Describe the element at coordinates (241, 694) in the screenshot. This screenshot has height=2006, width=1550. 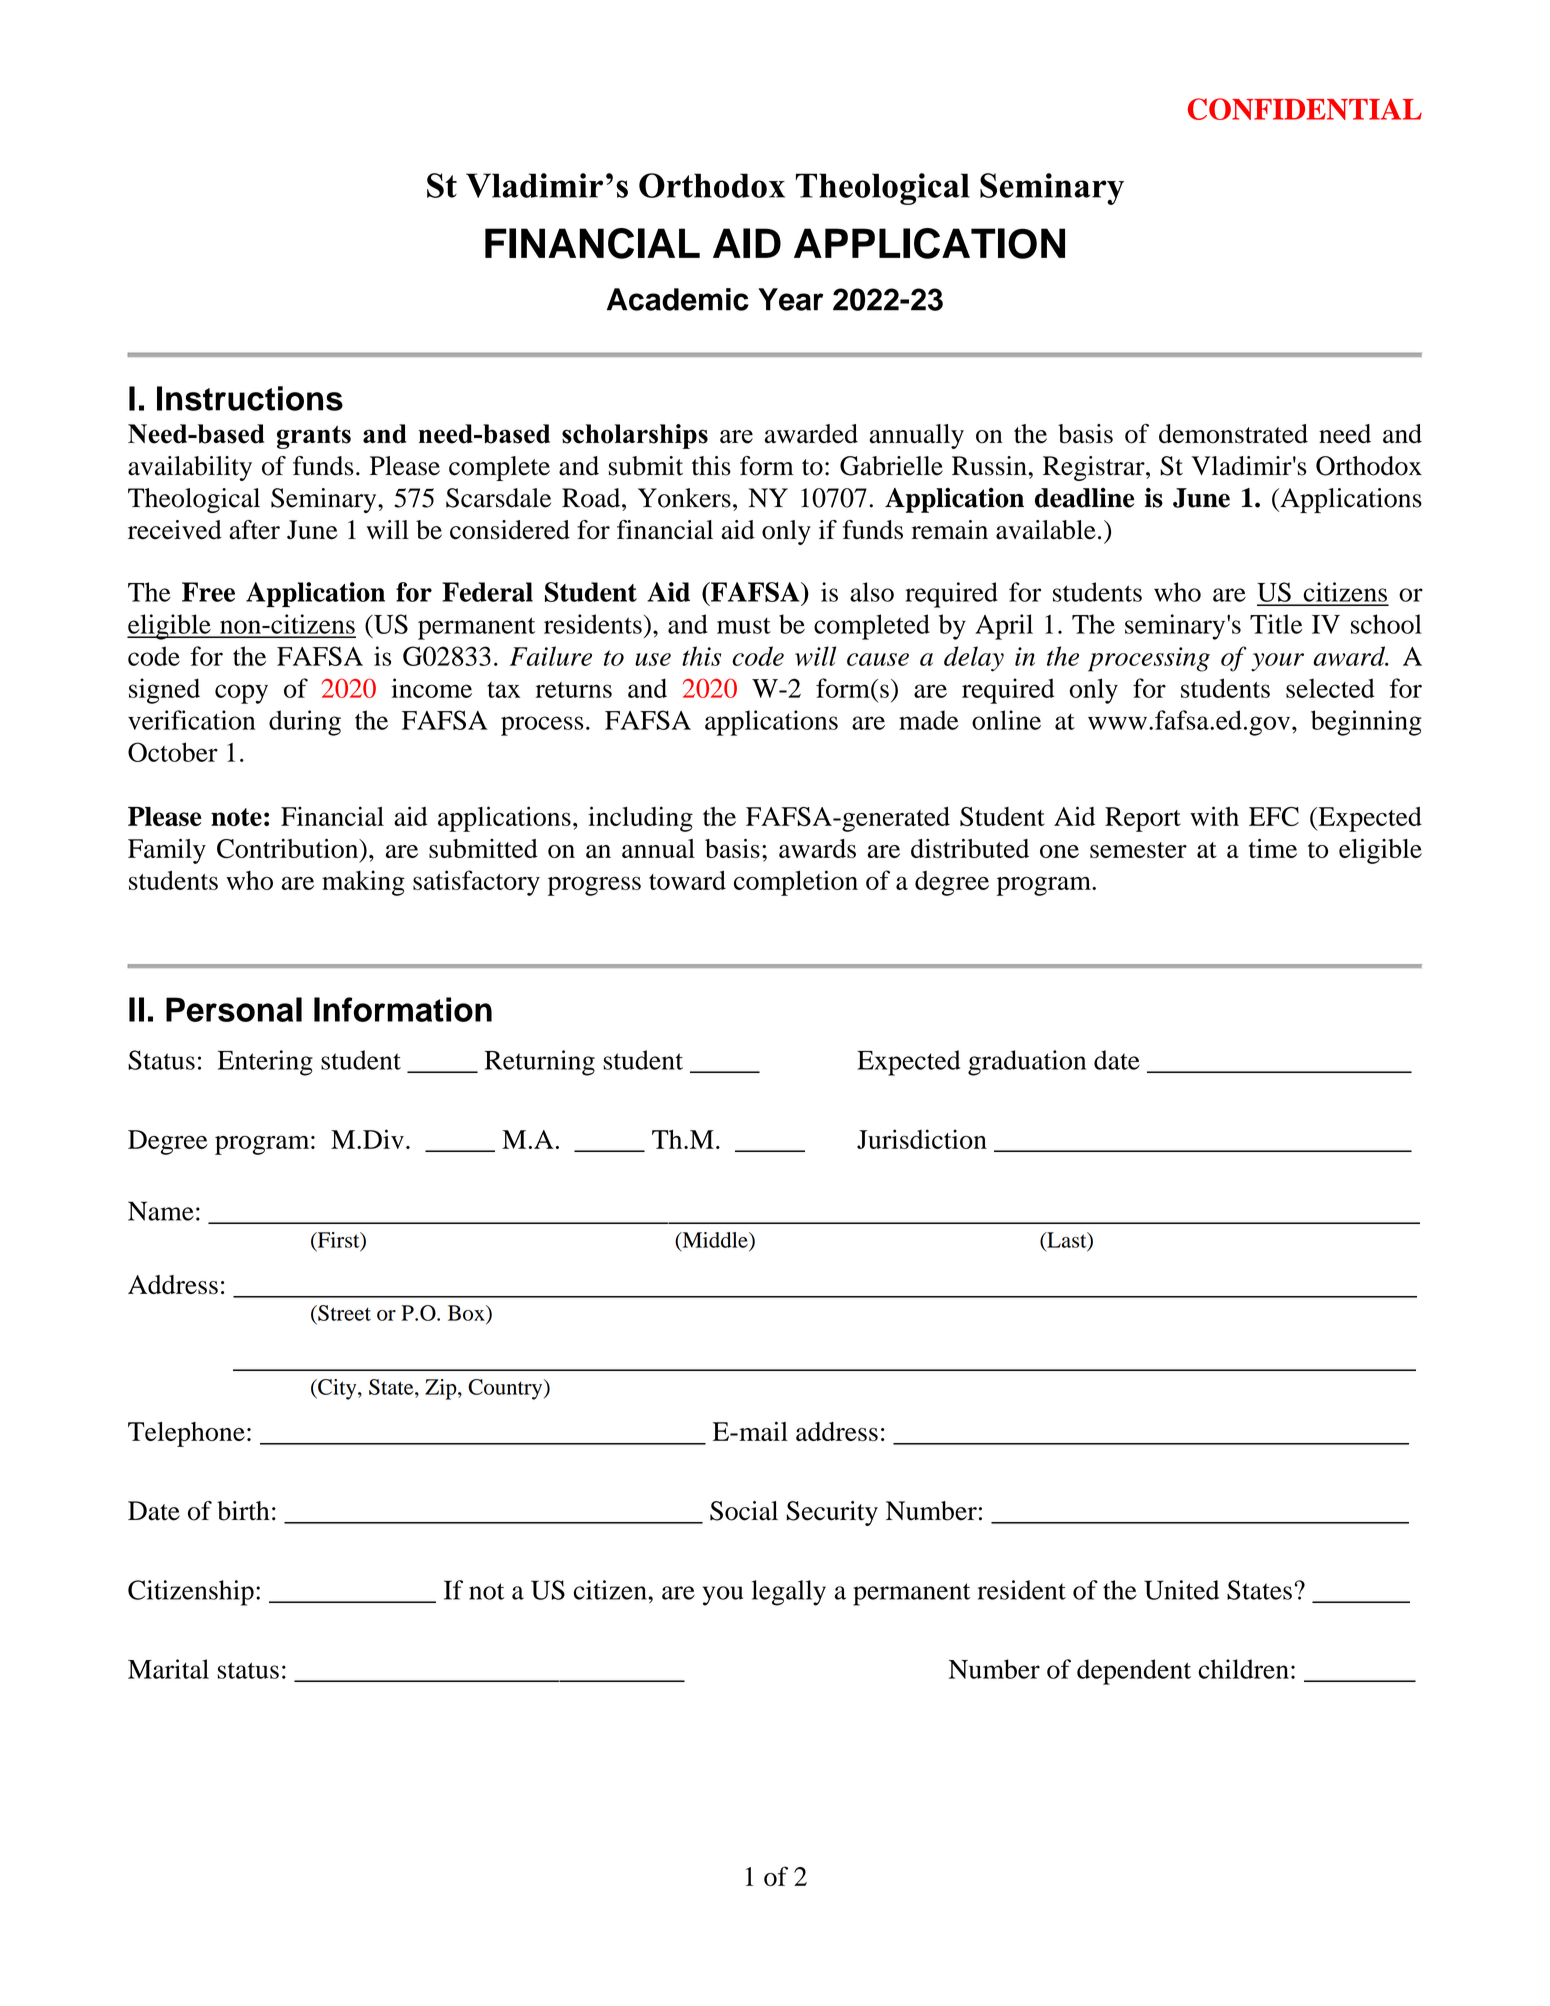
I see `copy` at that location.
